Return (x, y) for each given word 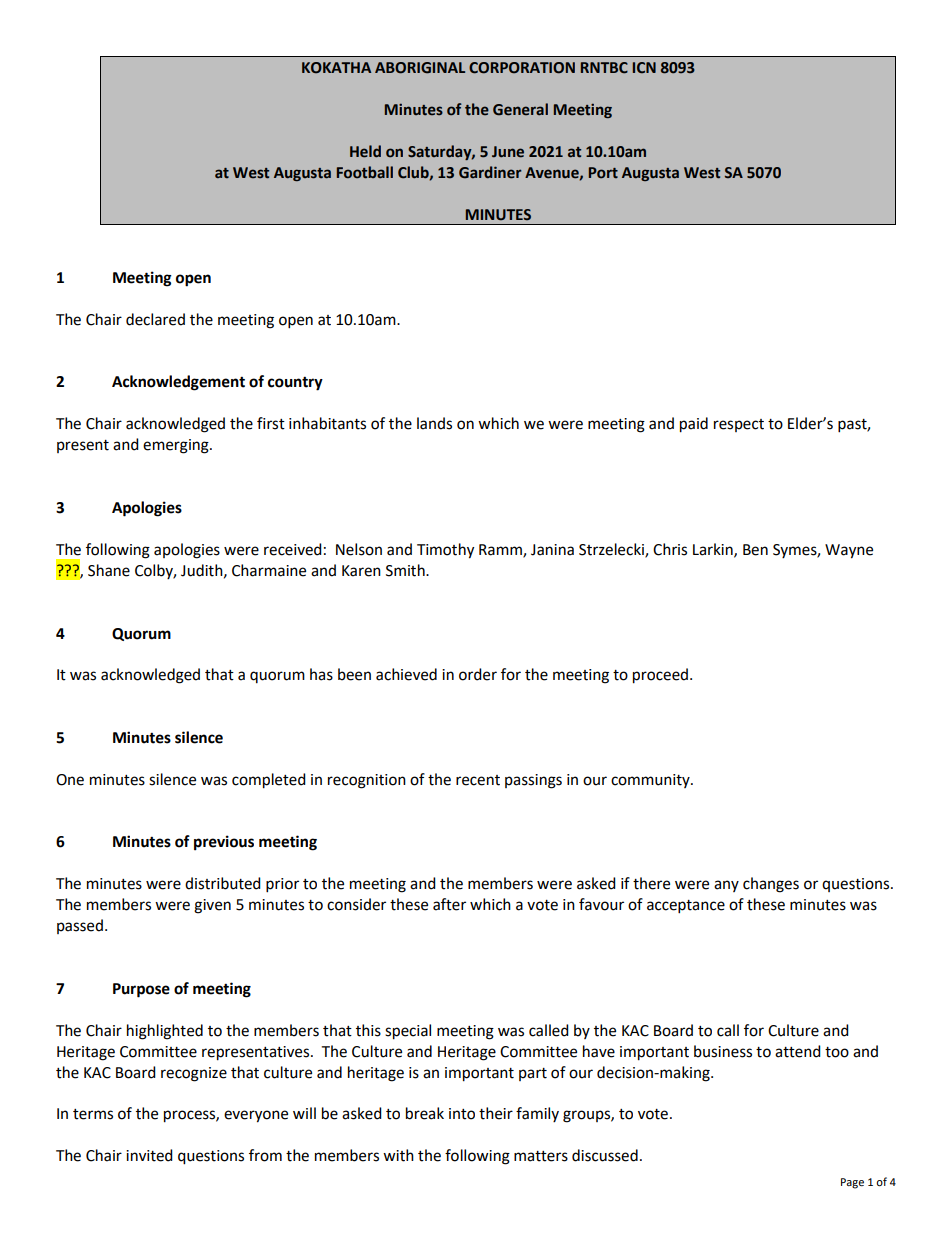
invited (149, 1155)
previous (224, 843)
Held (365, 151)
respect (739, 425)
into (462, 1114)
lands (434, 423)
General (520, 109)
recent (478, 780)
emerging (177, 446)
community (651, 781)
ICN (644, 68)
